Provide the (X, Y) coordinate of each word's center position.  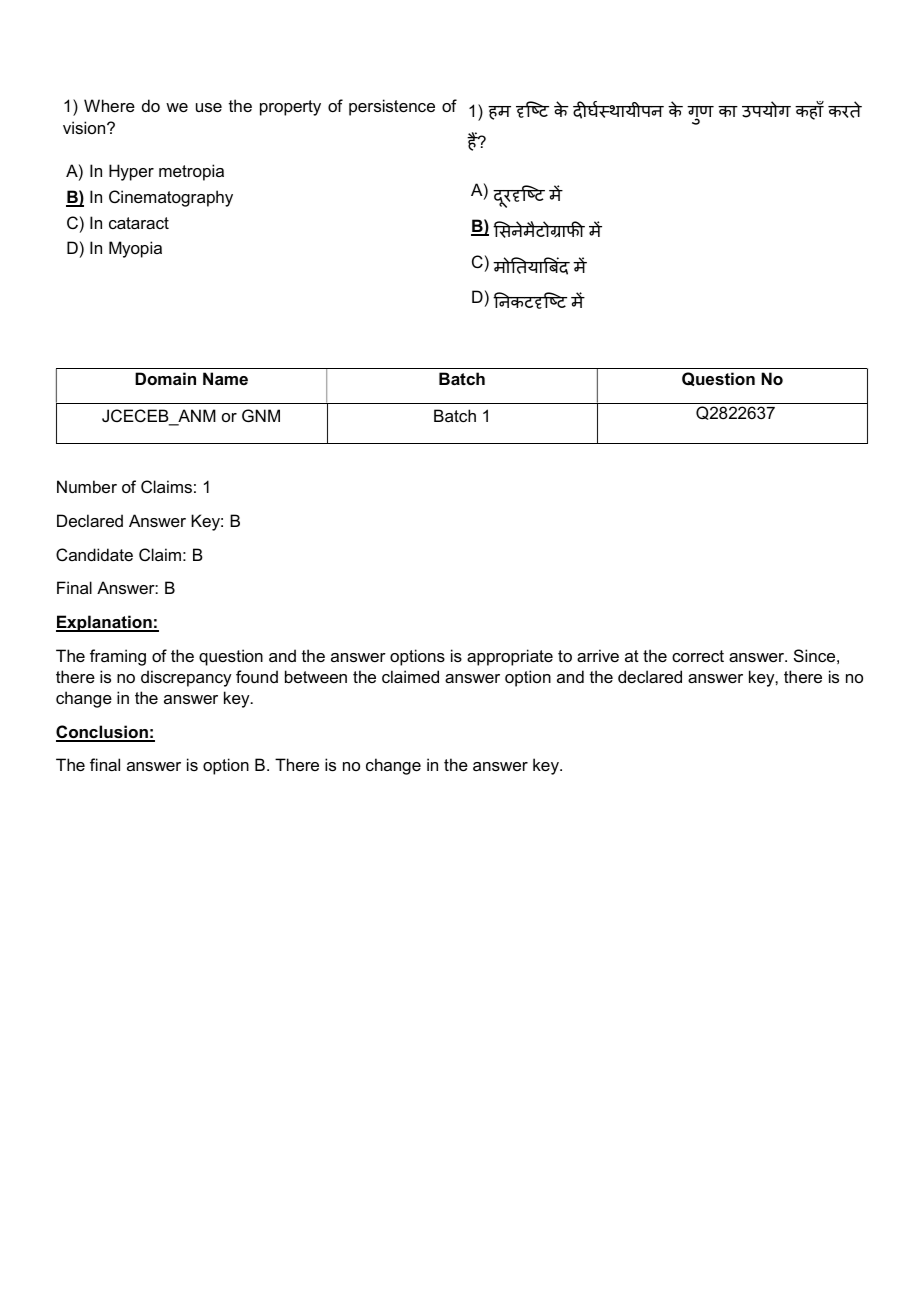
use (209, 107)
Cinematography (171, 198)
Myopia (135, 249)
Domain (165, 378)
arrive (598, 655)
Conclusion (103, 733)
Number (87, 486)
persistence (392, 107)
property (290, 108)
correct (698, 656)
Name (225, 378)
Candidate (94, 554)
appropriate (510, 657)
